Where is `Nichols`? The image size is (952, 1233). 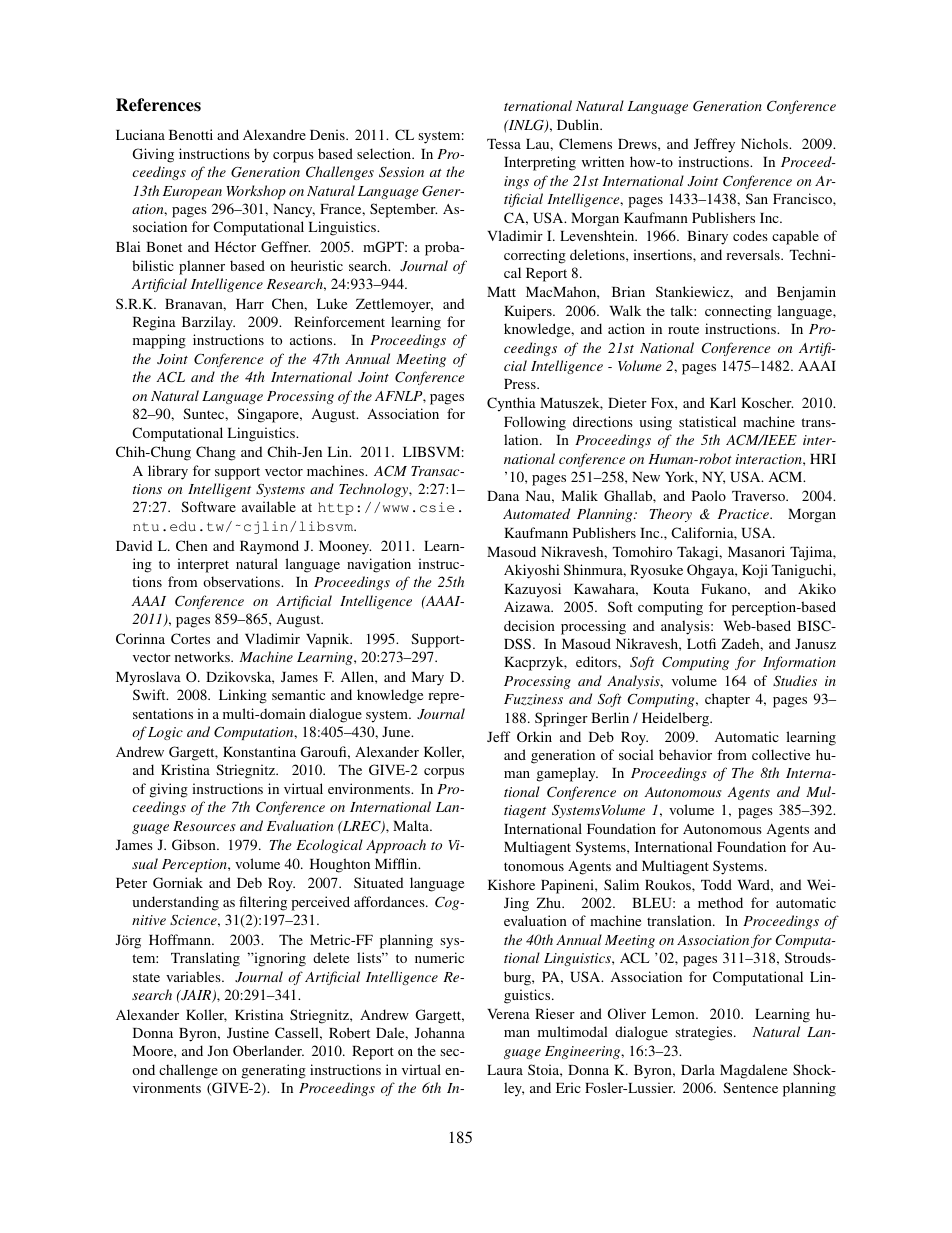 Nichols is located at coordinates (765, 143).
